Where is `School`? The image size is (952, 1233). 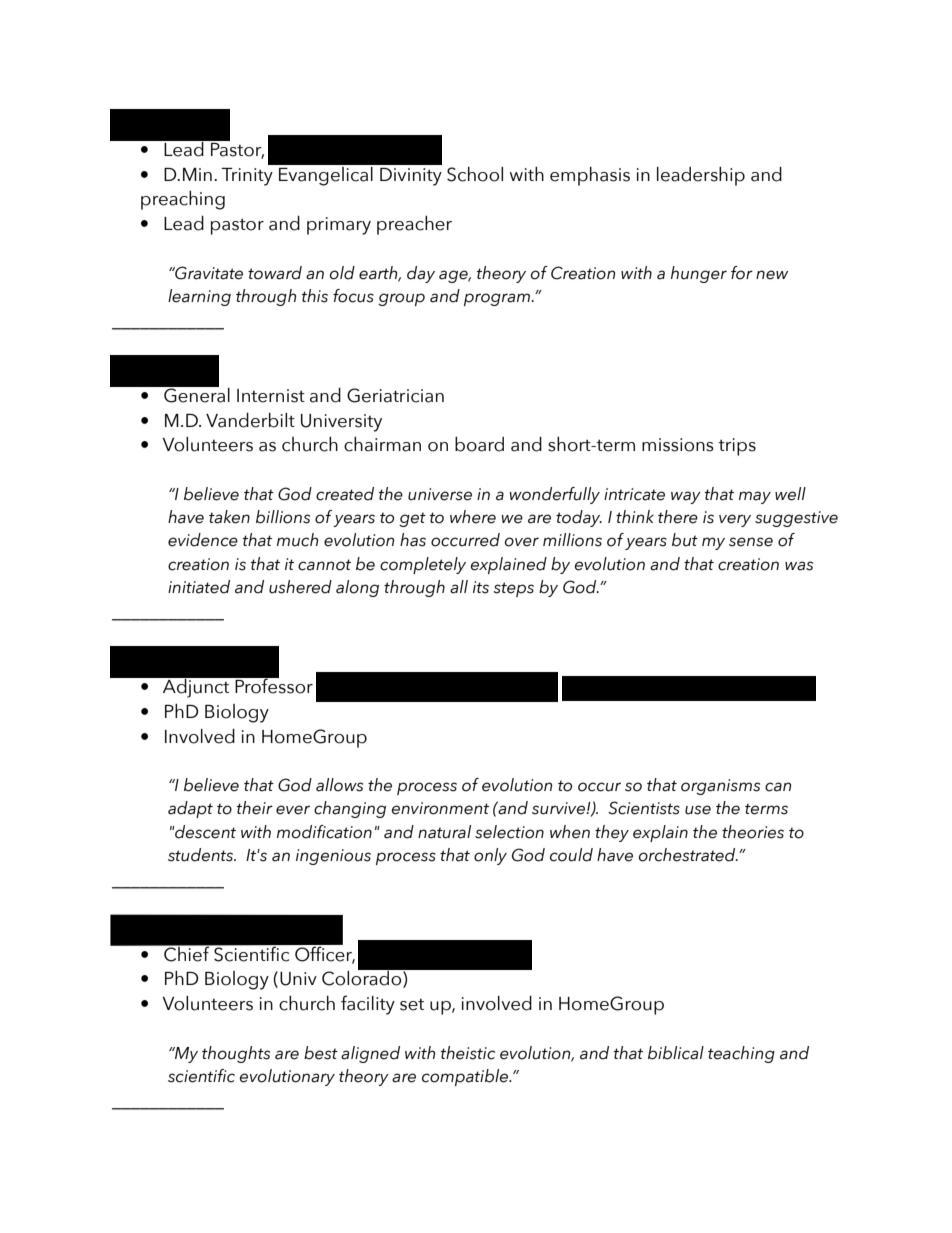 School is located at coordinates (475, 174).
